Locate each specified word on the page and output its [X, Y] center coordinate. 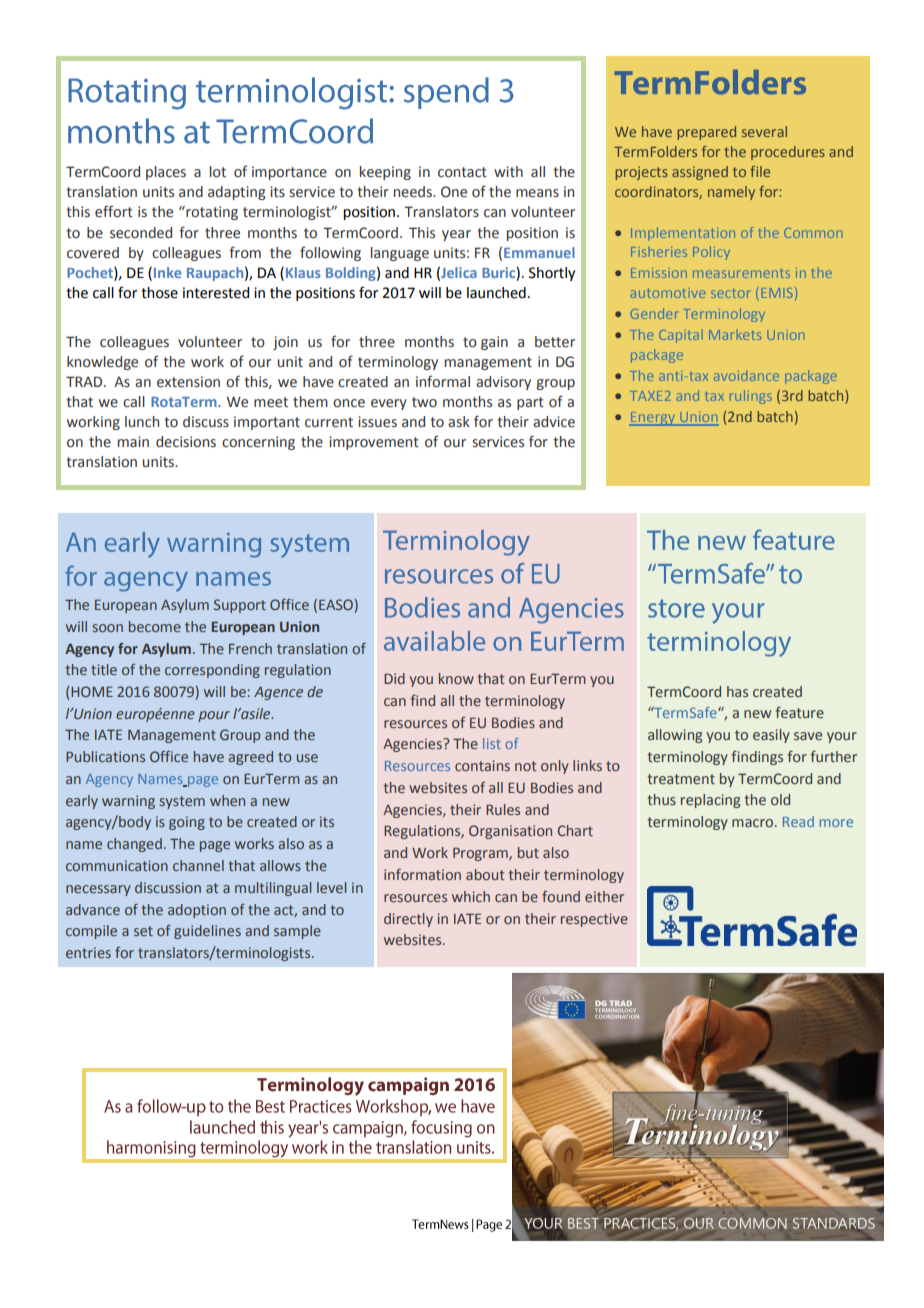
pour [214, 716]
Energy [653, 419]
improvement [374, 443]
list [492, 743]
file [760, 171]
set [143, 931]
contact [462, 172]
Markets [735, 334]
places [166, 173]
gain [494, 343]
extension [188, 382]
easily [771, 736]
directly [408, 920]
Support [240, 606]
